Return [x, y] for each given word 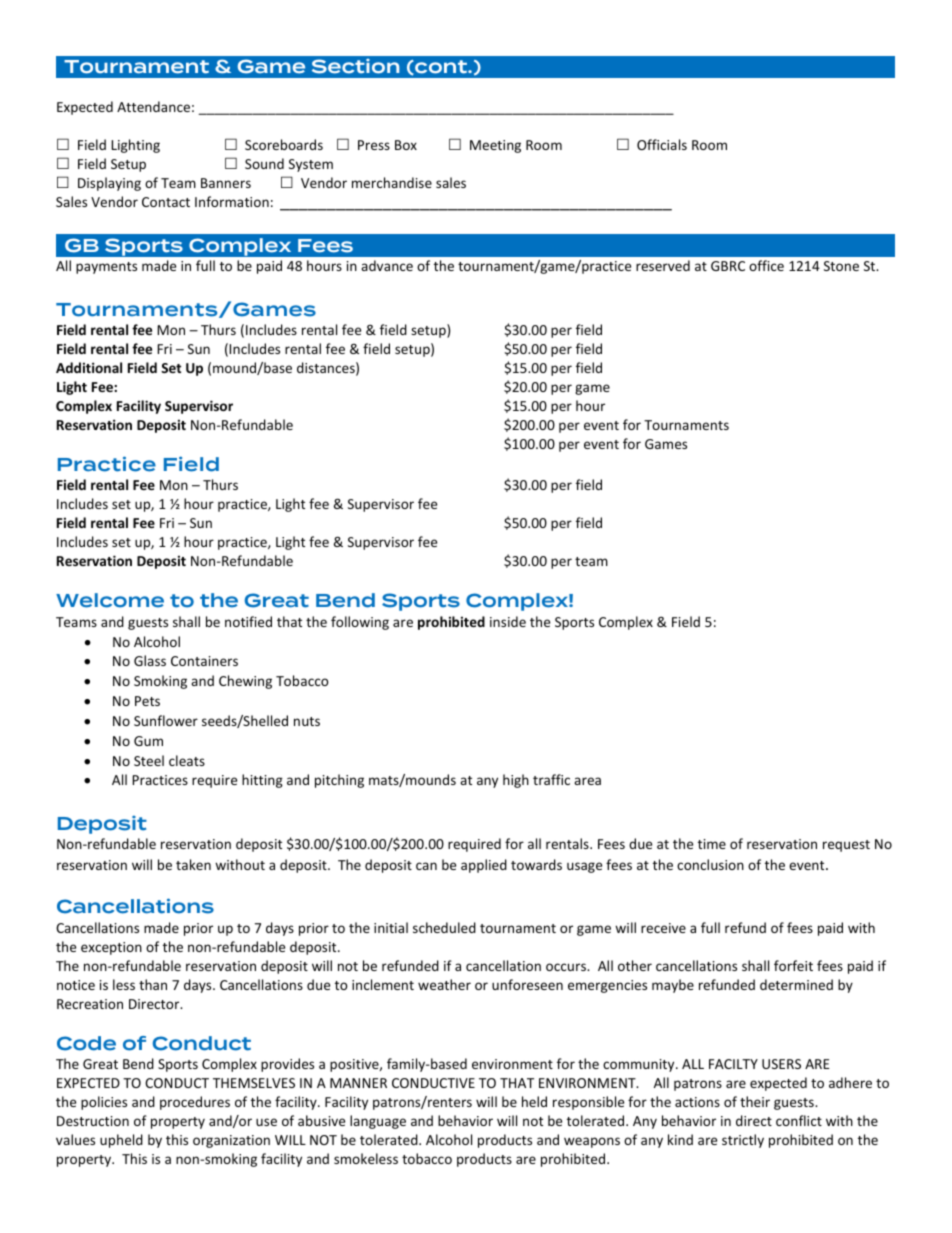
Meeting [495, 146]
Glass [150, 660]
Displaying [109, 184]
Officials [662, 144]
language [378, 1122]
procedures [195, 1103]
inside [508, 621]
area [587, 781]
